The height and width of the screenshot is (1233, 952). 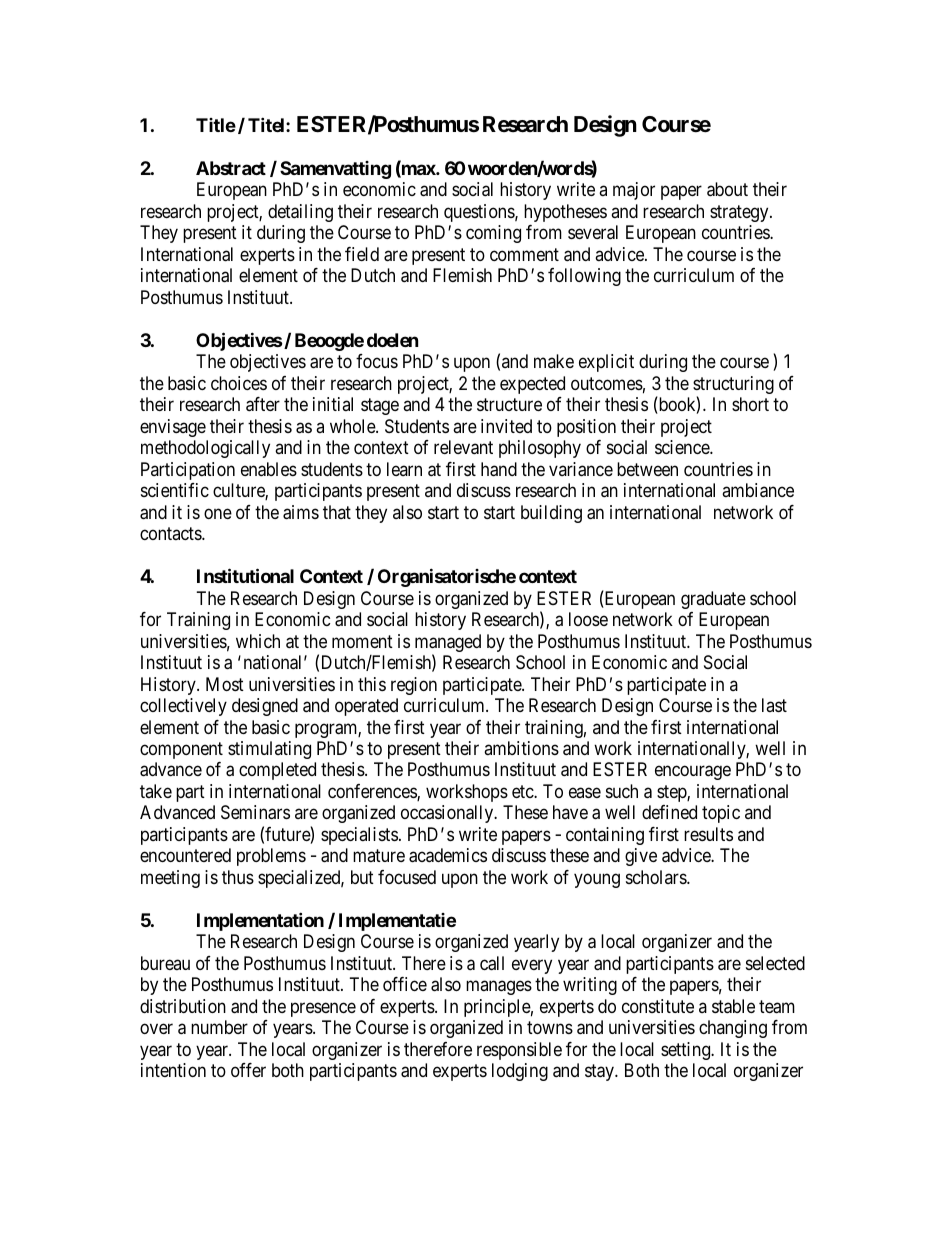 I want to click on science, so click(x=683, y=447).
